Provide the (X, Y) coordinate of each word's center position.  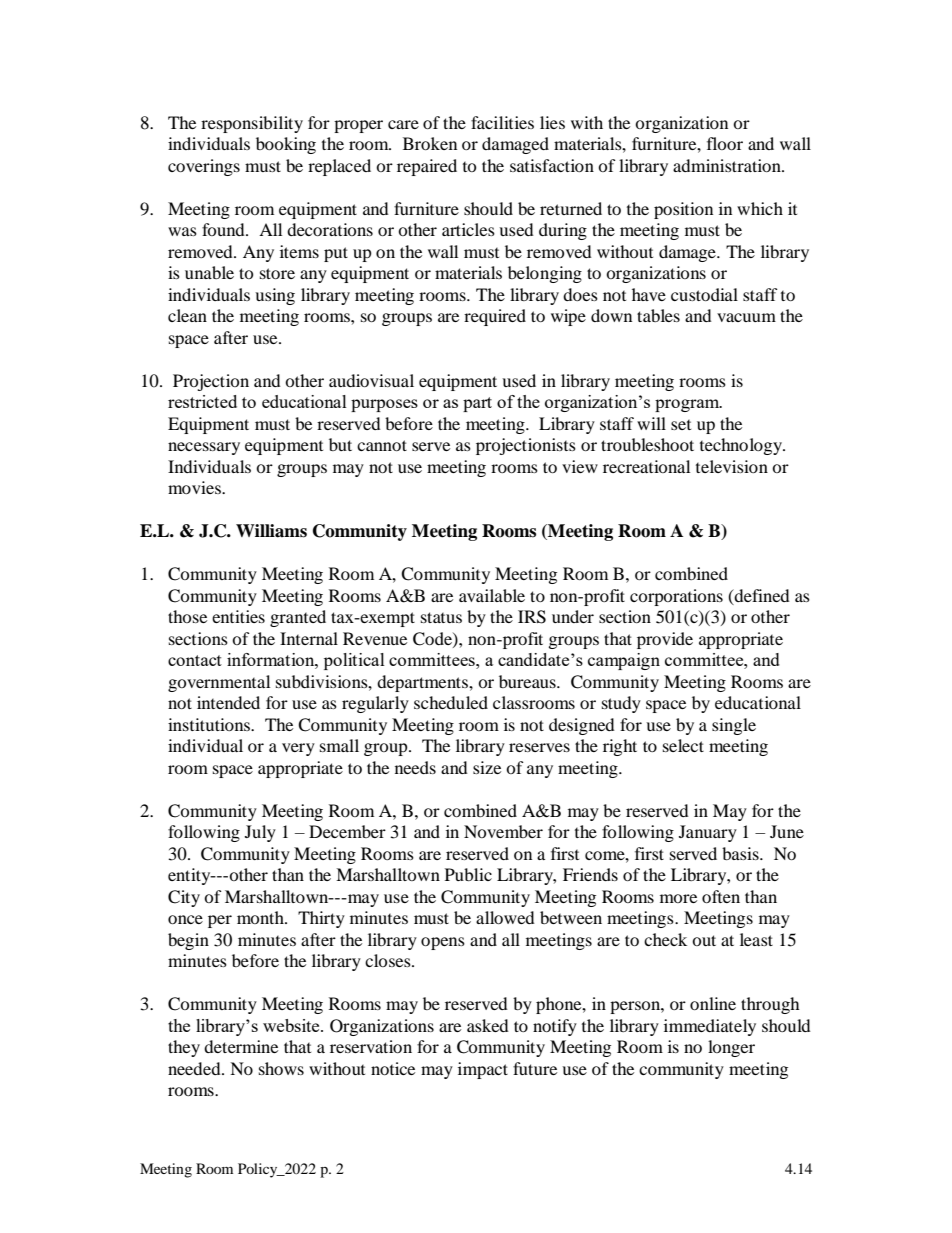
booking (286, 145)
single (734, 726)
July (260, 833)
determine (241, 1046)
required (495, 317)
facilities (502, 122)
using (275, 296)
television (732, 466)
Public (468, 874)
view (580, 466)
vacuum (746, 317)
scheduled (451, 702)
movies (195, 487)
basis (741, 853)
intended (228, 702)
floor (725, 143)
